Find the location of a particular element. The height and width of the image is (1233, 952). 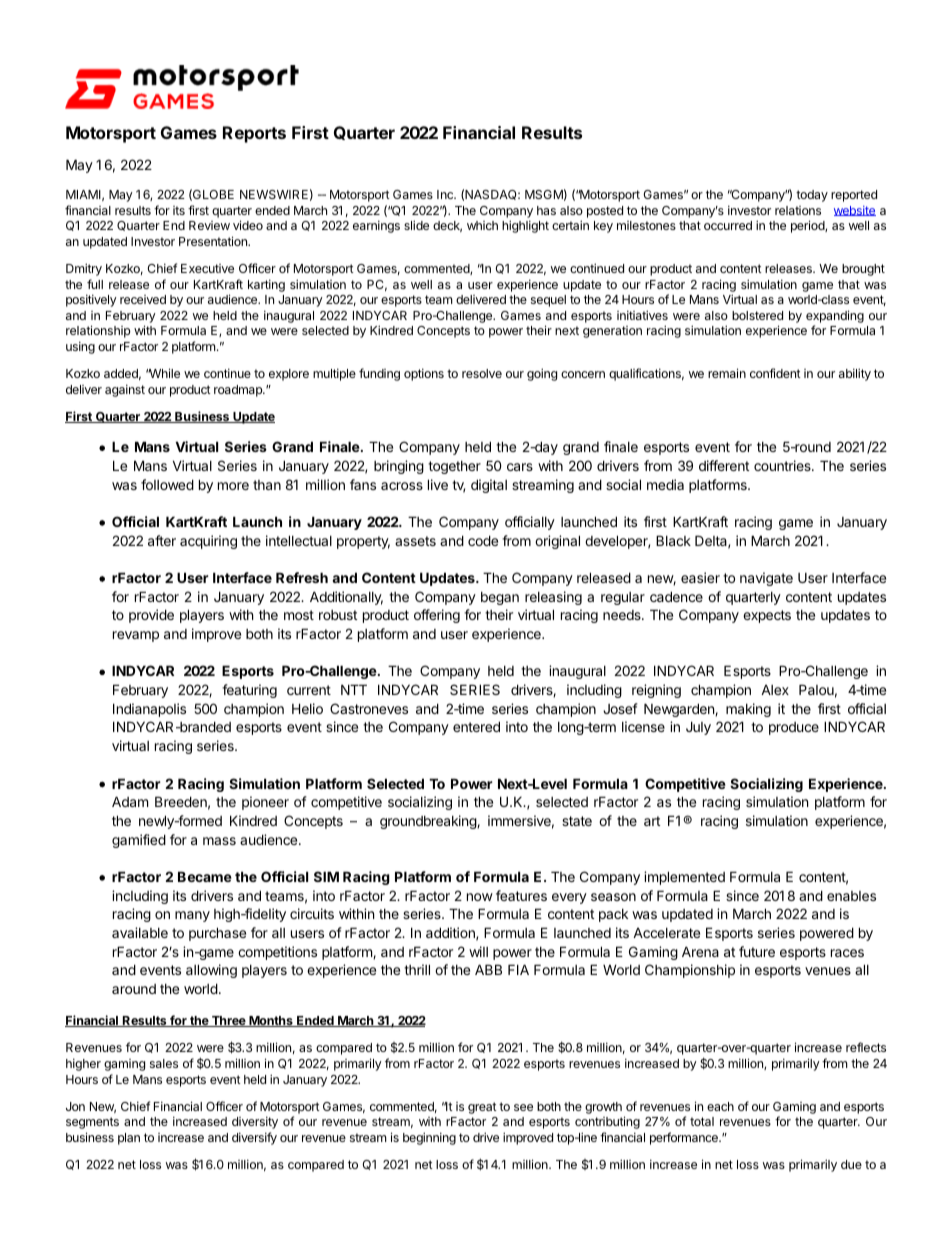

expects is located at coordinates (767, 616).
